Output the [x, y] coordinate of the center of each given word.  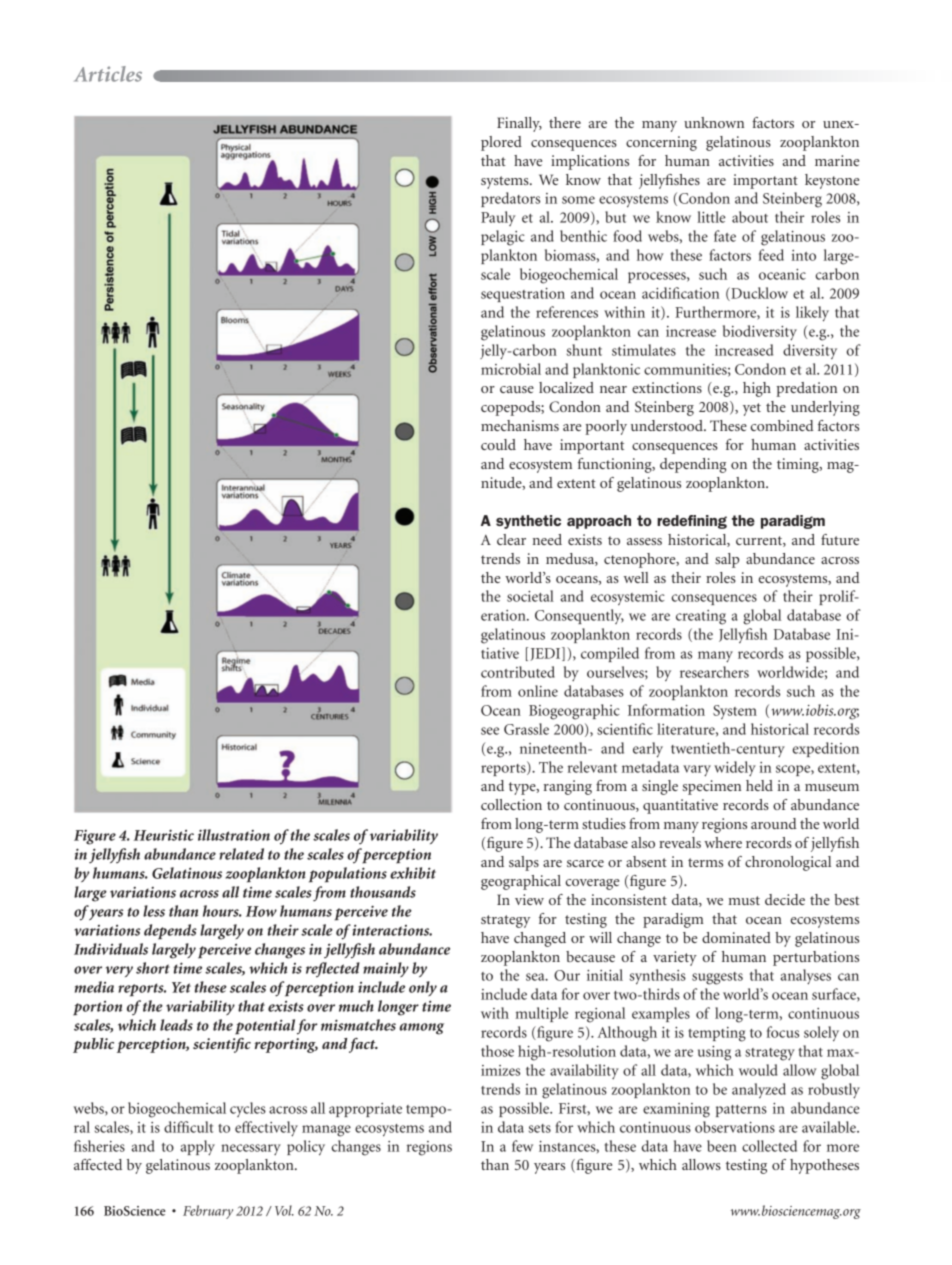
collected [769, 1146]
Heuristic [164, 835]
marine [837, 160]
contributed [518, 672]
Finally [519, 124]
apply [198, 1148]
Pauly [498, 218]
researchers [714, 672]
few [522, 1146]
